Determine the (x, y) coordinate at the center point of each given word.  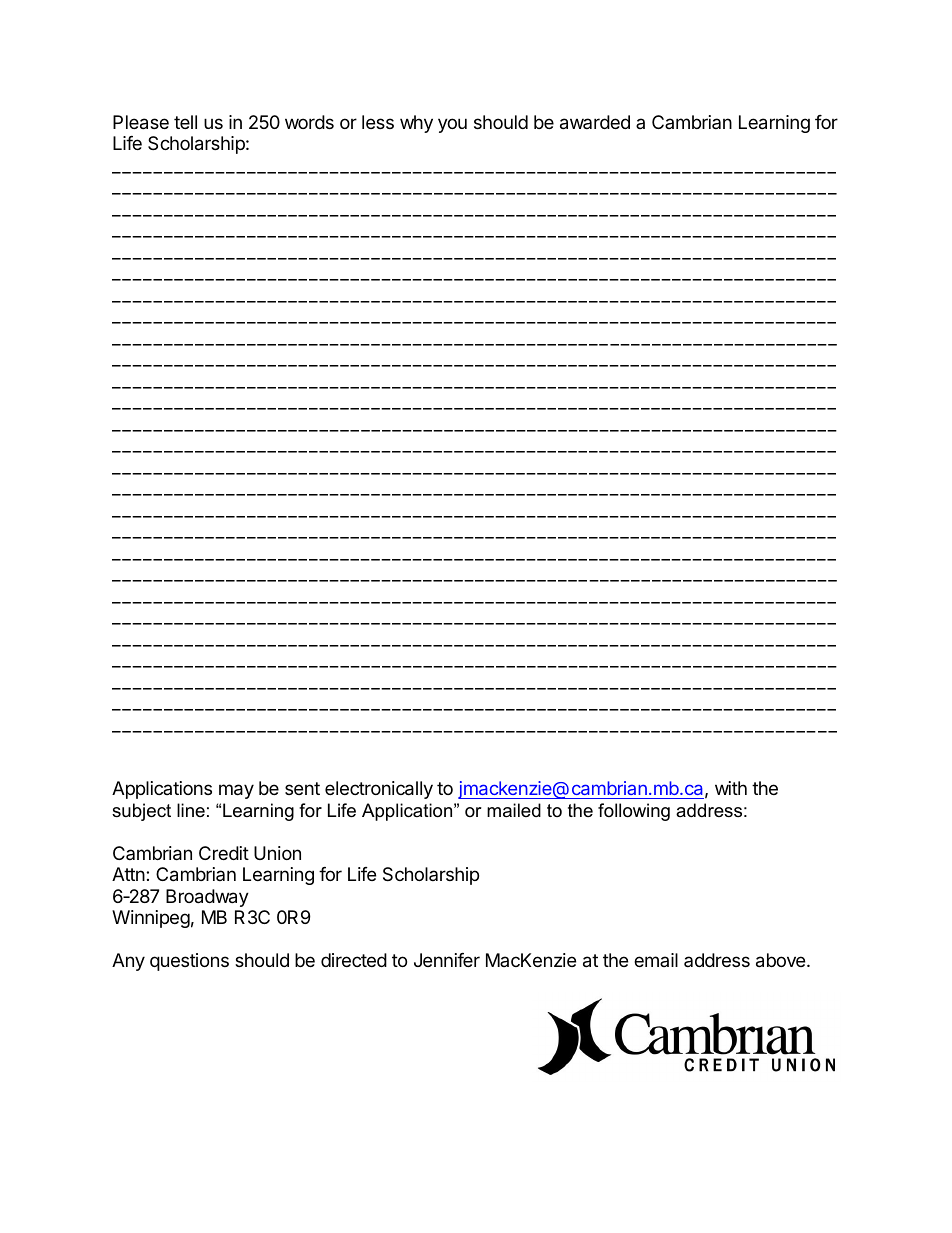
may (236, 791)
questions (189, 962)
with (731, 788)
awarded (595, 122)
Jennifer (447, 960)
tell (185, 122)
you (452, 125)
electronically (379, 790)
